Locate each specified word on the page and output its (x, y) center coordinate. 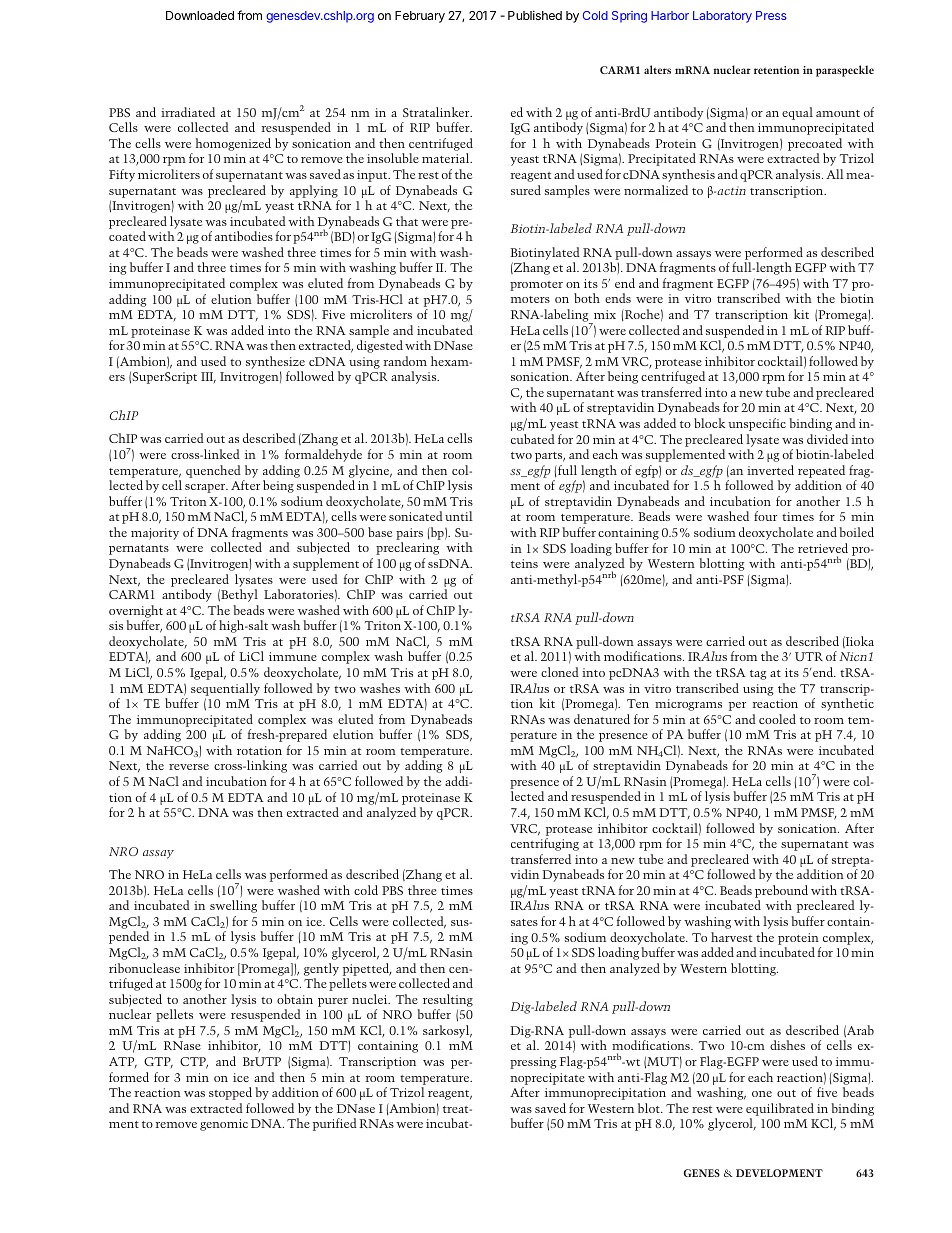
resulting (448, 1000)
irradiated (188, 112)
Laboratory (722, 17)
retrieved (823, 548)
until (459, 516)
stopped (230, 1093)
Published (535, 15)
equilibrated (780, 1109)
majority (155, 534)
